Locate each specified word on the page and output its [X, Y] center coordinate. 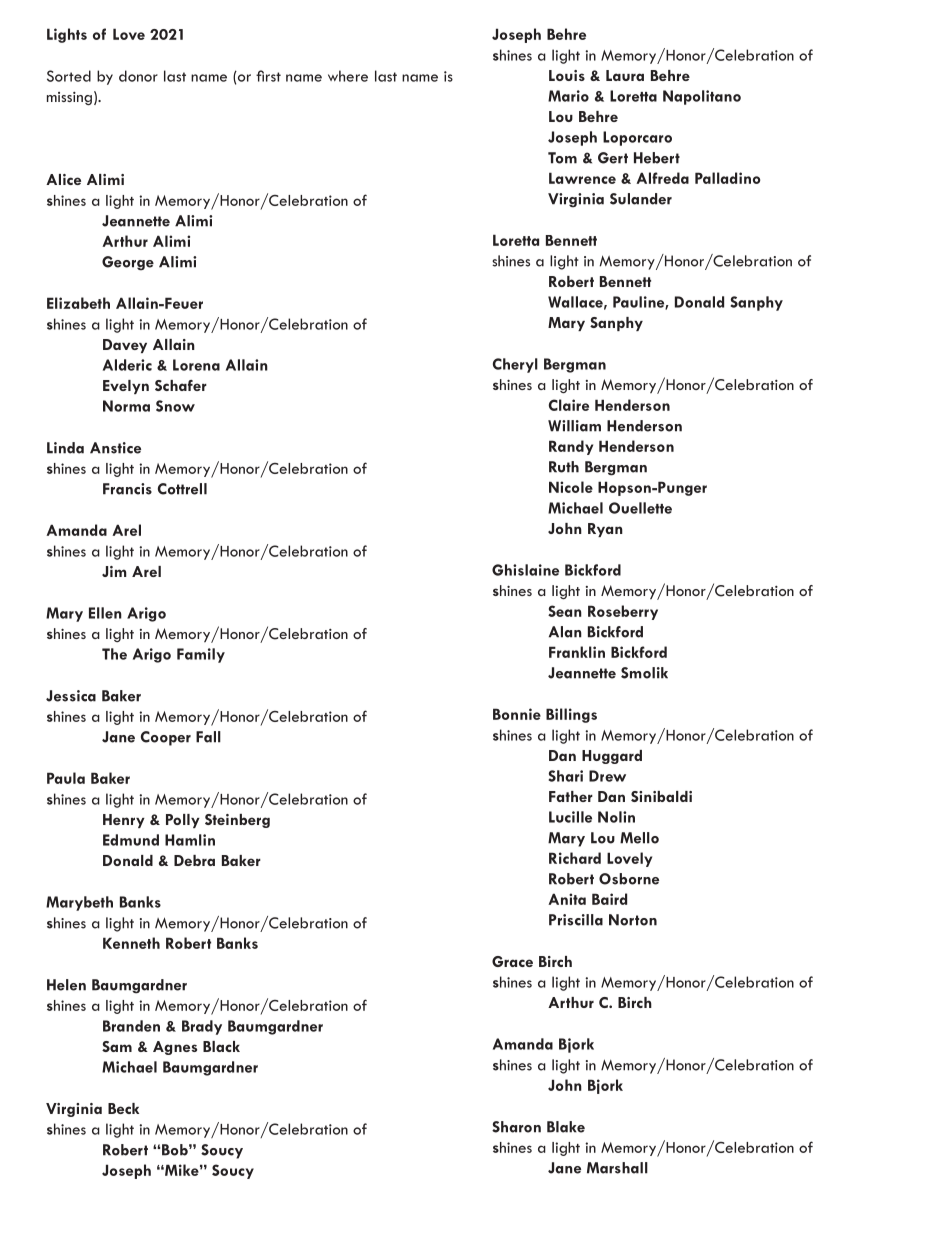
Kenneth [131, 943]
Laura [625, 75]
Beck [123, 1108]
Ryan [605, 530]
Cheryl [515, 365]
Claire [569, 405]
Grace [512, 961]
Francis [127, 489]
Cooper [166, 738]
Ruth [564, 467]
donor [138, 76]
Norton [633, 920]
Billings [571, 715]
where [348, 76]
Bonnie [517, 714]
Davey [125, 346]
